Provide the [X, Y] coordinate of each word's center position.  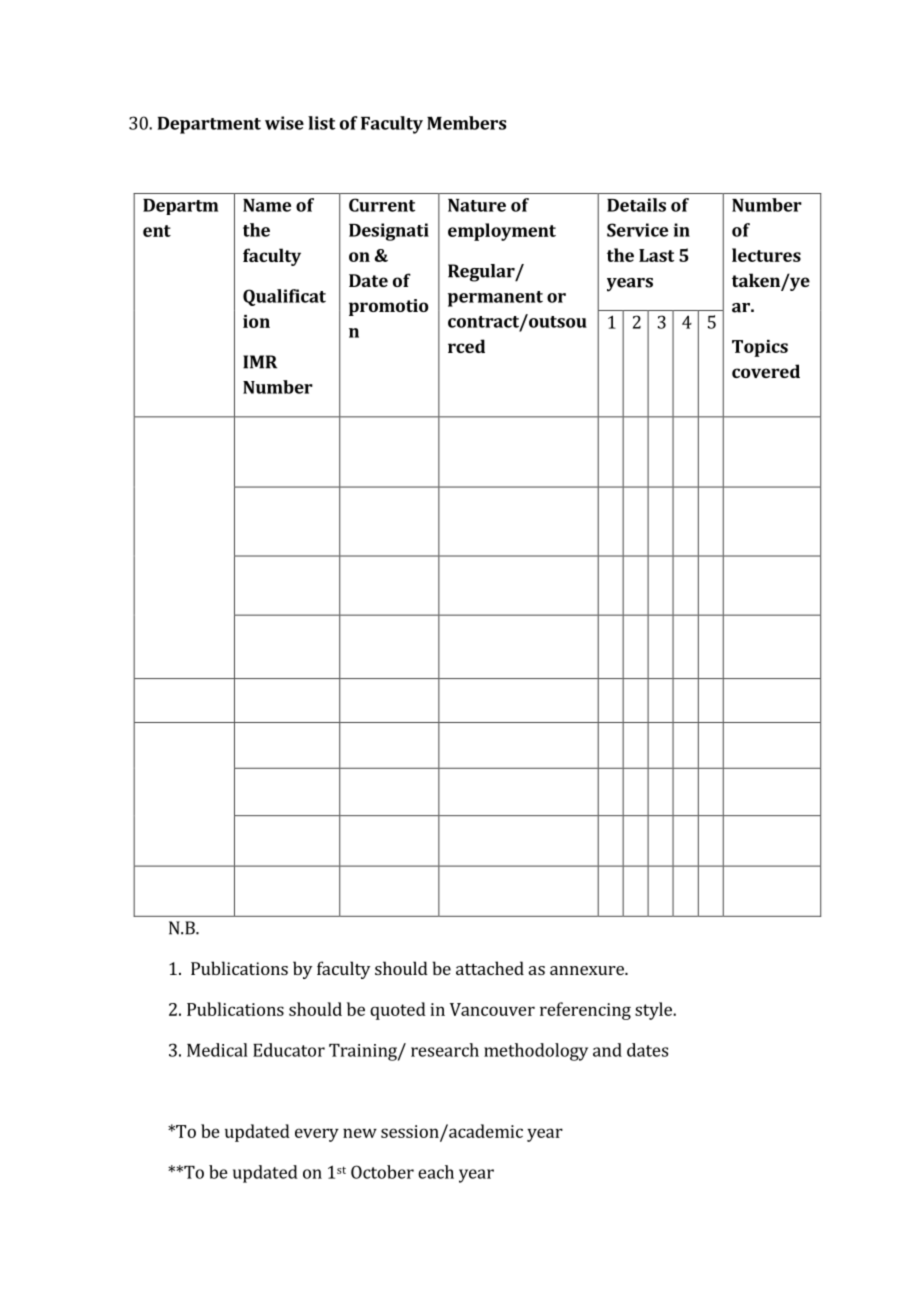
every [317, 1135]
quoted [398, 1011]
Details [636, 205]
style [654, 1011]
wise [284, 123]
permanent [495, 299]
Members [466, 123]
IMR [260, 362]
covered [766, 371]
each [436, 1172]
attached [490, 968]
